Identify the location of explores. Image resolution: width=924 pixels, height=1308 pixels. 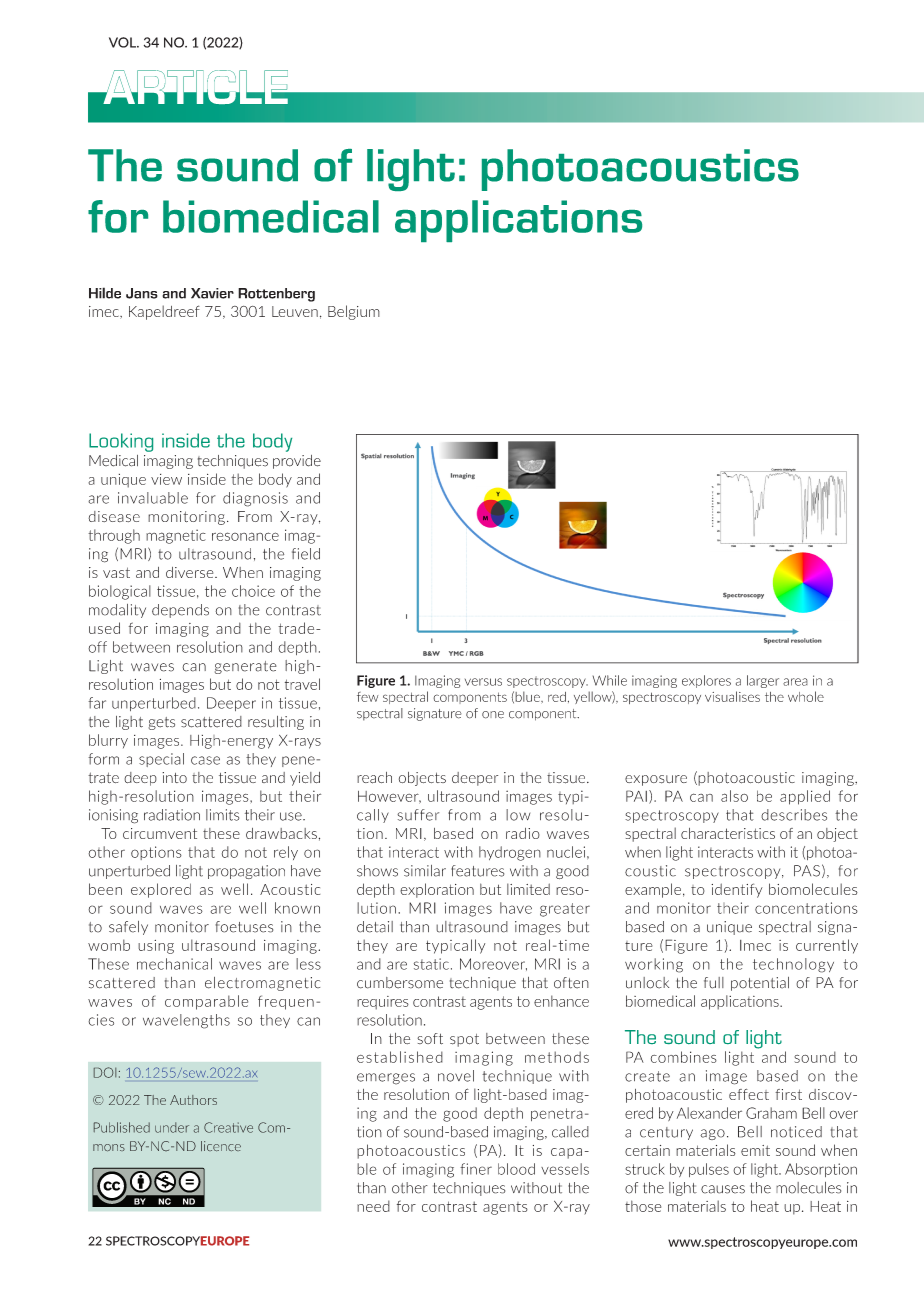
(706, 681).
